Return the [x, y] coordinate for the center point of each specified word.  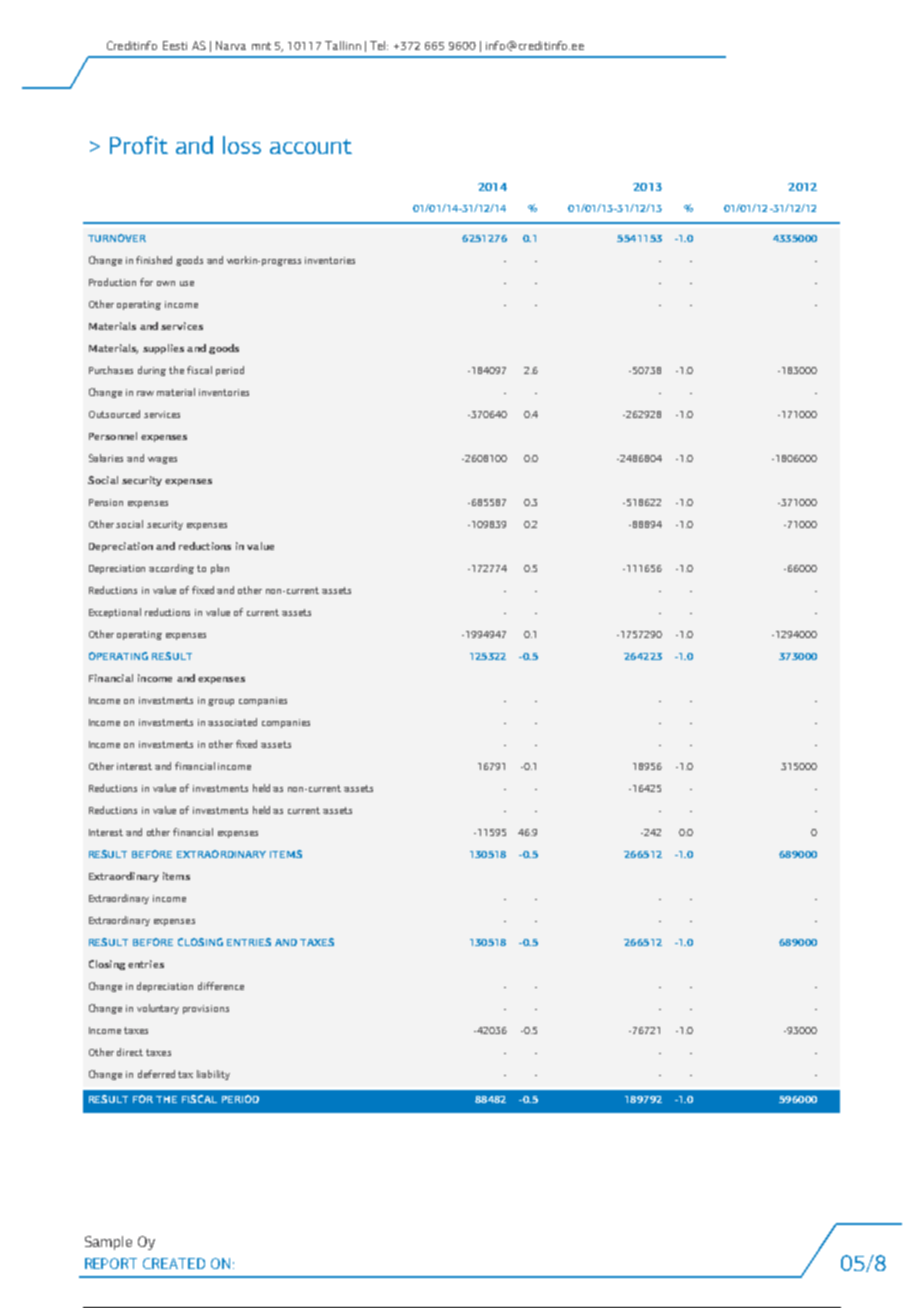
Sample [108, 1243]
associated [232, 722]
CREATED [174, 1263]
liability [213, 1075]
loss [242, 145]
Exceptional [115, 613]
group [221, 702]
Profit [139, 145]
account [311, 146]
